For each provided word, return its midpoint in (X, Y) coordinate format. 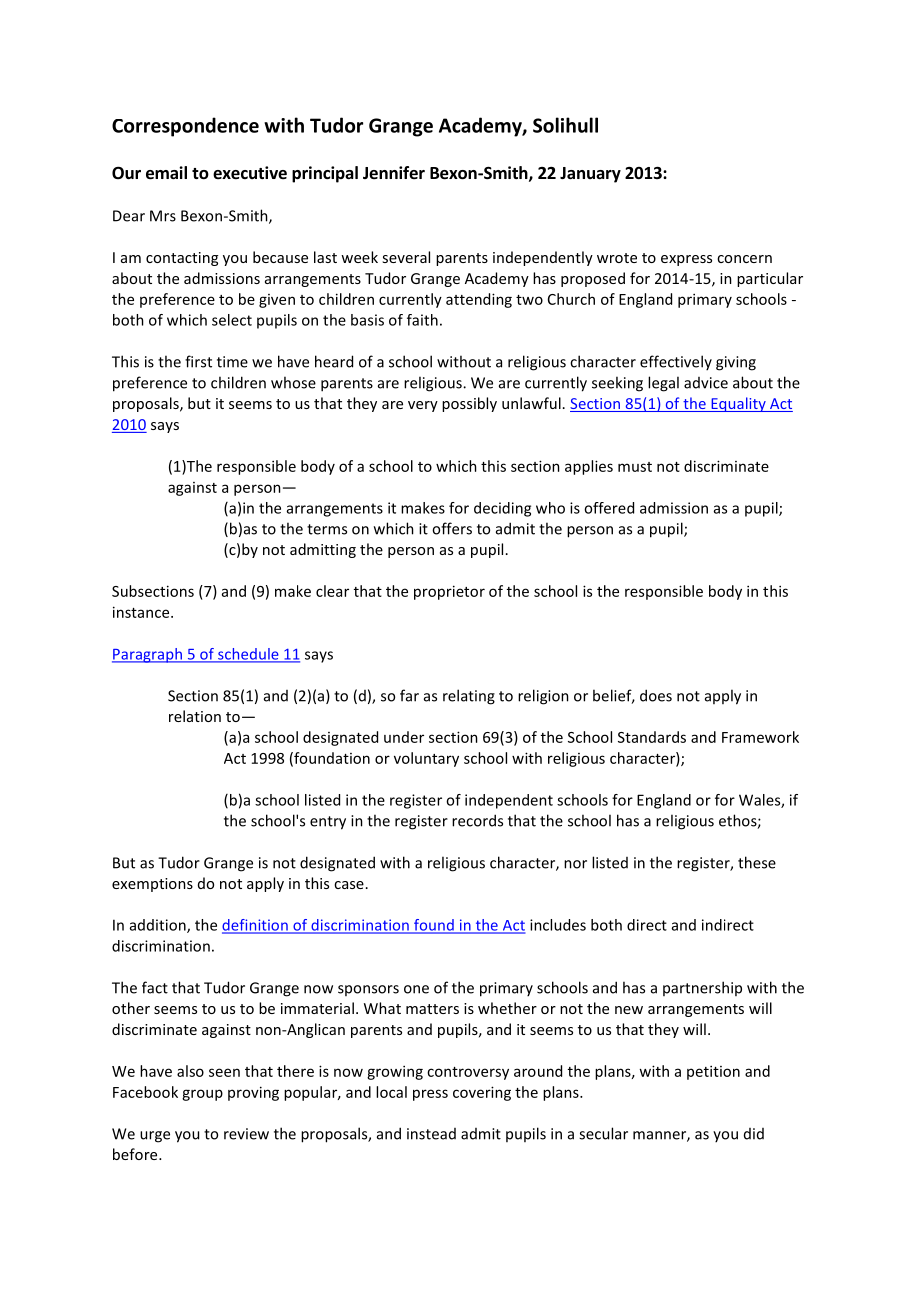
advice (706, 383)
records (477, 820)
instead (431, 1134)
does (656, 695)
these (757, 862)
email (166, 173)
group (202, 1095)
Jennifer (394, 173)
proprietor (449, 592)
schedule (248, 655)
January (590, 175)
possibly (469, 404)
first (198, 361)
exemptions (152, 885)
